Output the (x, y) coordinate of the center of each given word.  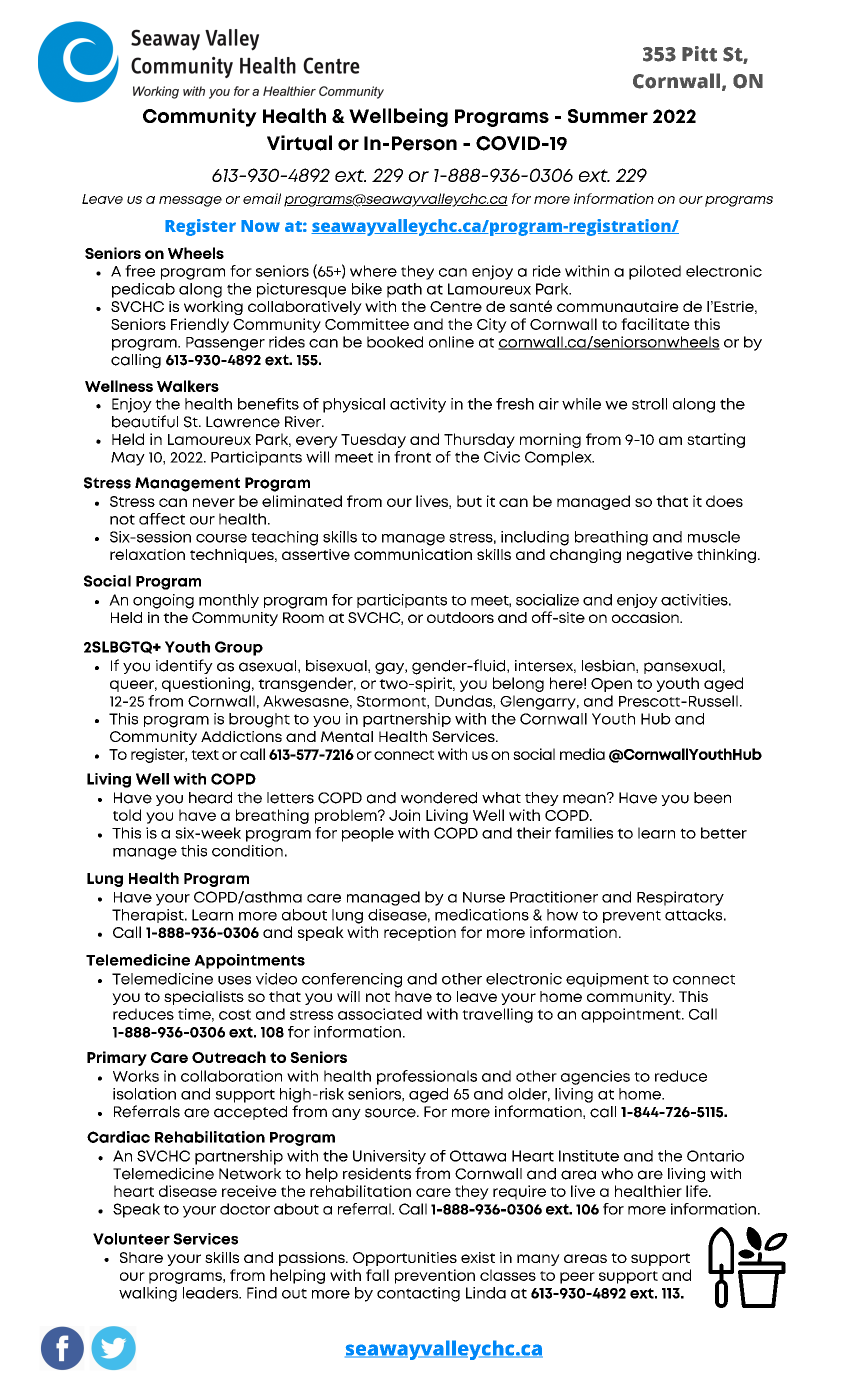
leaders (212, 1293)
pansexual (682, 667)
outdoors (460, 617)
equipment (607, 980)
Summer (608, 116)
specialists (204, 998)
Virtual (299, 143)
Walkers (188, 386)
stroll (649, 404)
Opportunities (405, 1259)
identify (184, 666)
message (190, 201)
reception (420, 933)
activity (418, 405)
